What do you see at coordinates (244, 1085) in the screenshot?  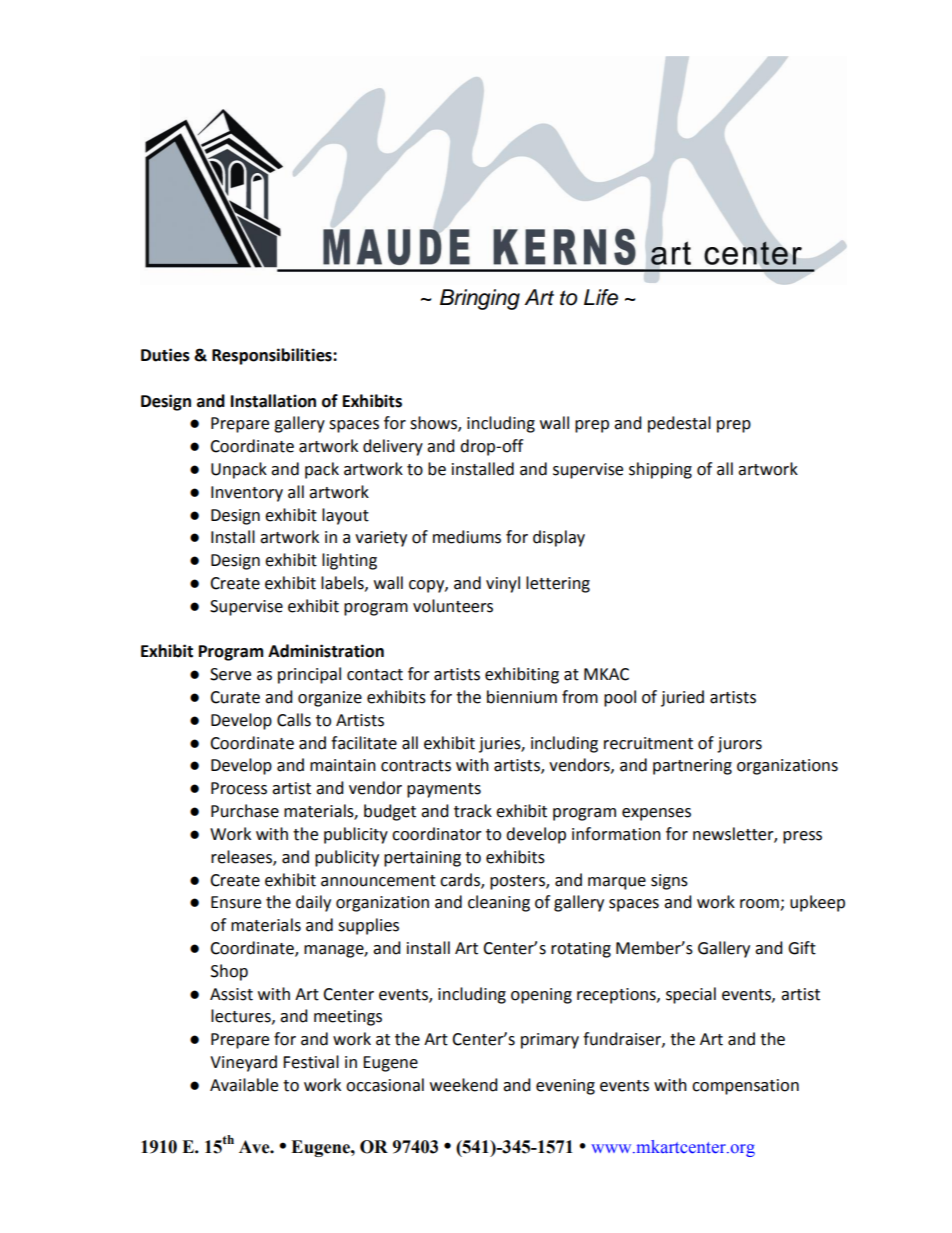 I see `Available` at bounding box center [244, 1085].
